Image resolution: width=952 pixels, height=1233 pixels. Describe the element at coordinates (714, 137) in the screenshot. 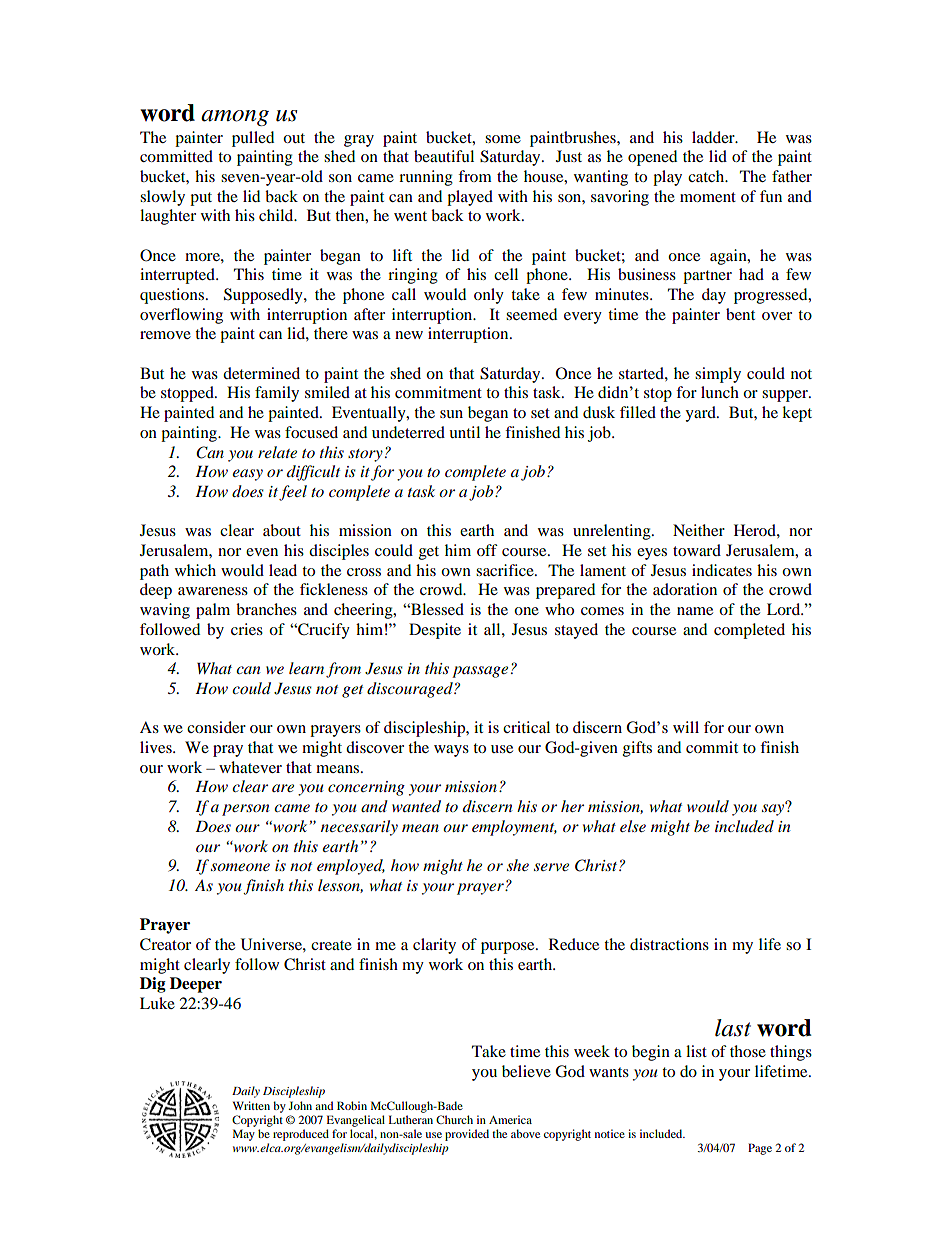

I see `ladder` at that location.
